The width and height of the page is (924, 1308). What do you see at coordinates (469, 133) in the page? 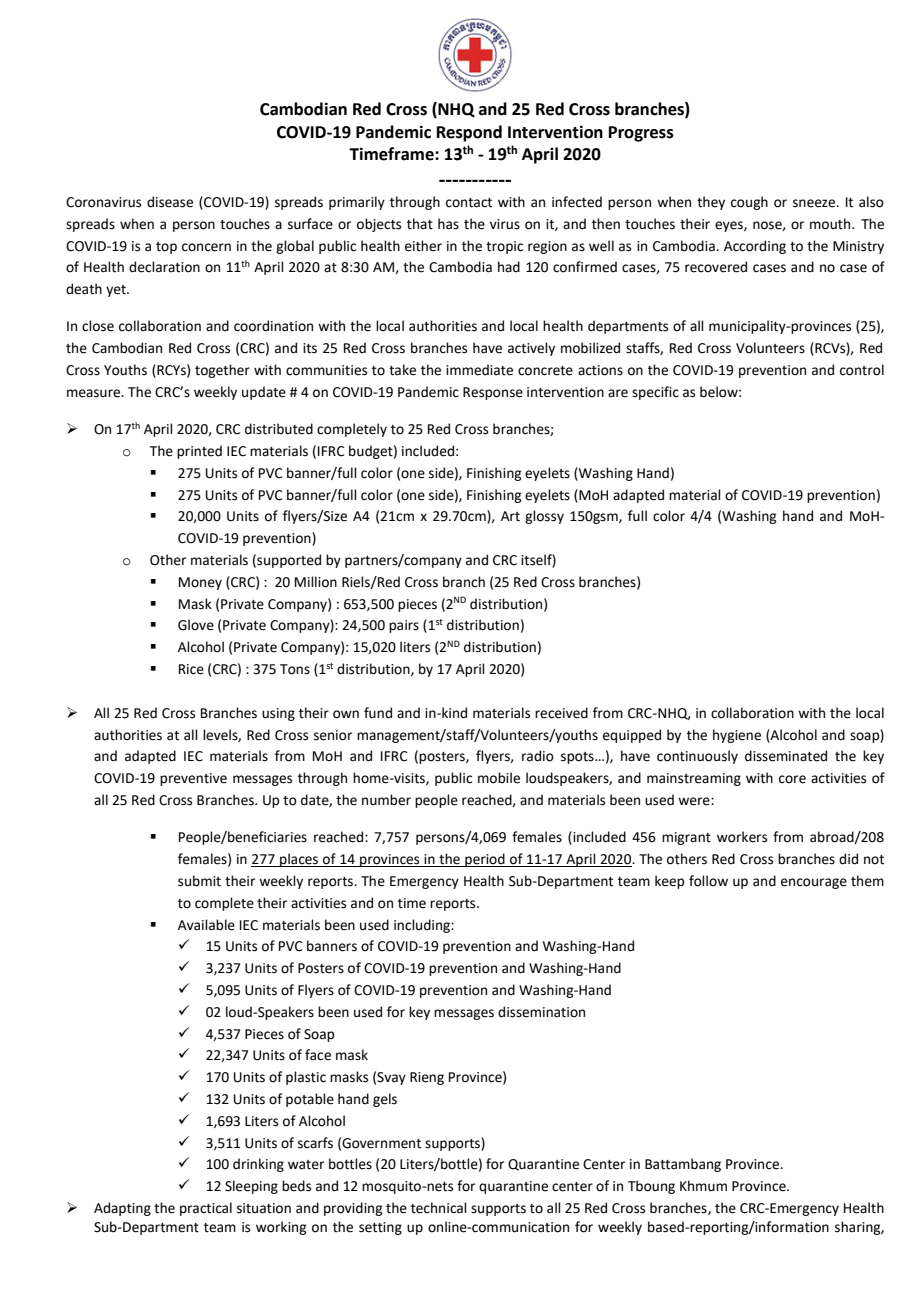
I see `Respond` at bounding box center [469, 133].
